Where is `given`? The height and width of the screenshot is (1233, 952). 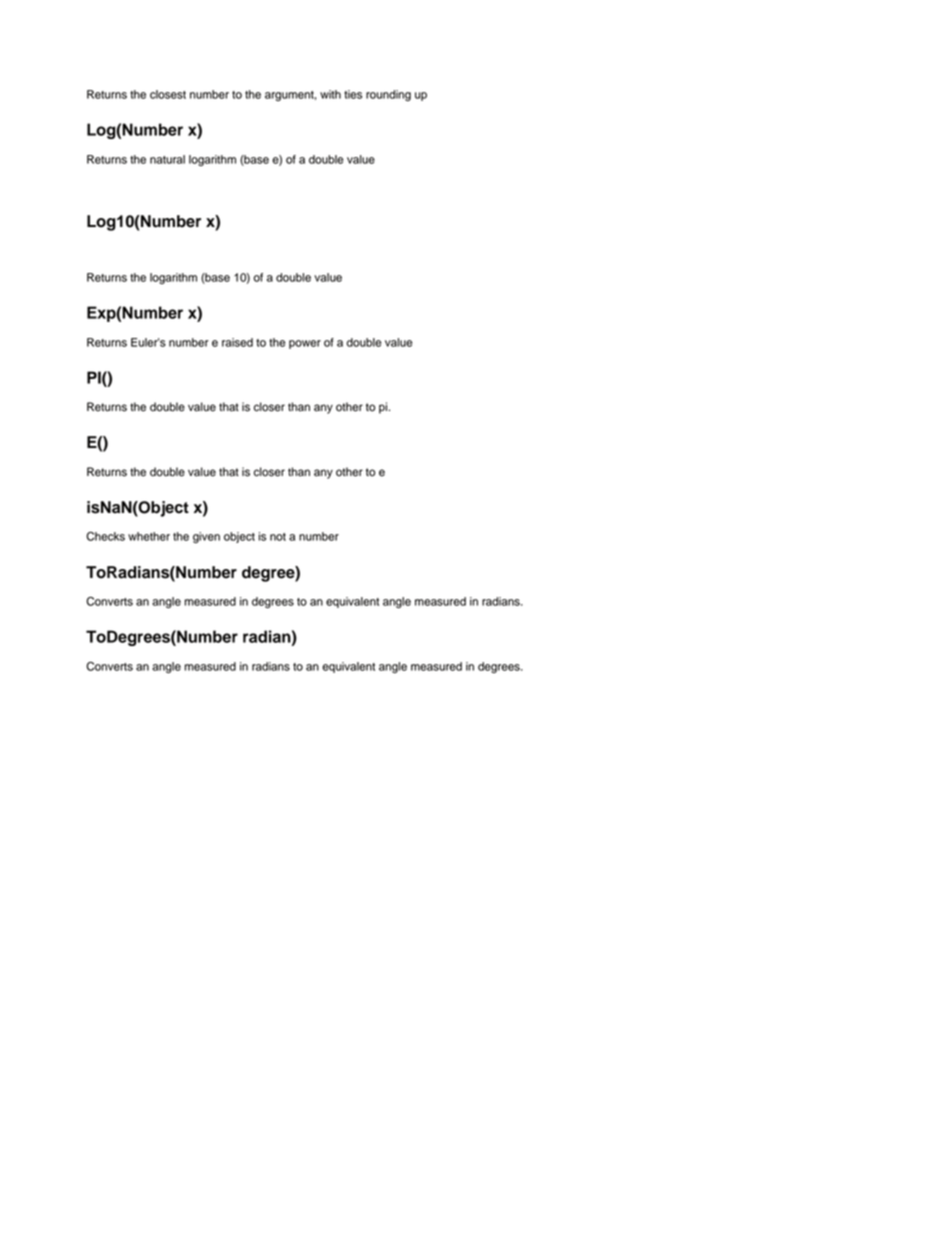
given is located at coordinates (206, 537).
